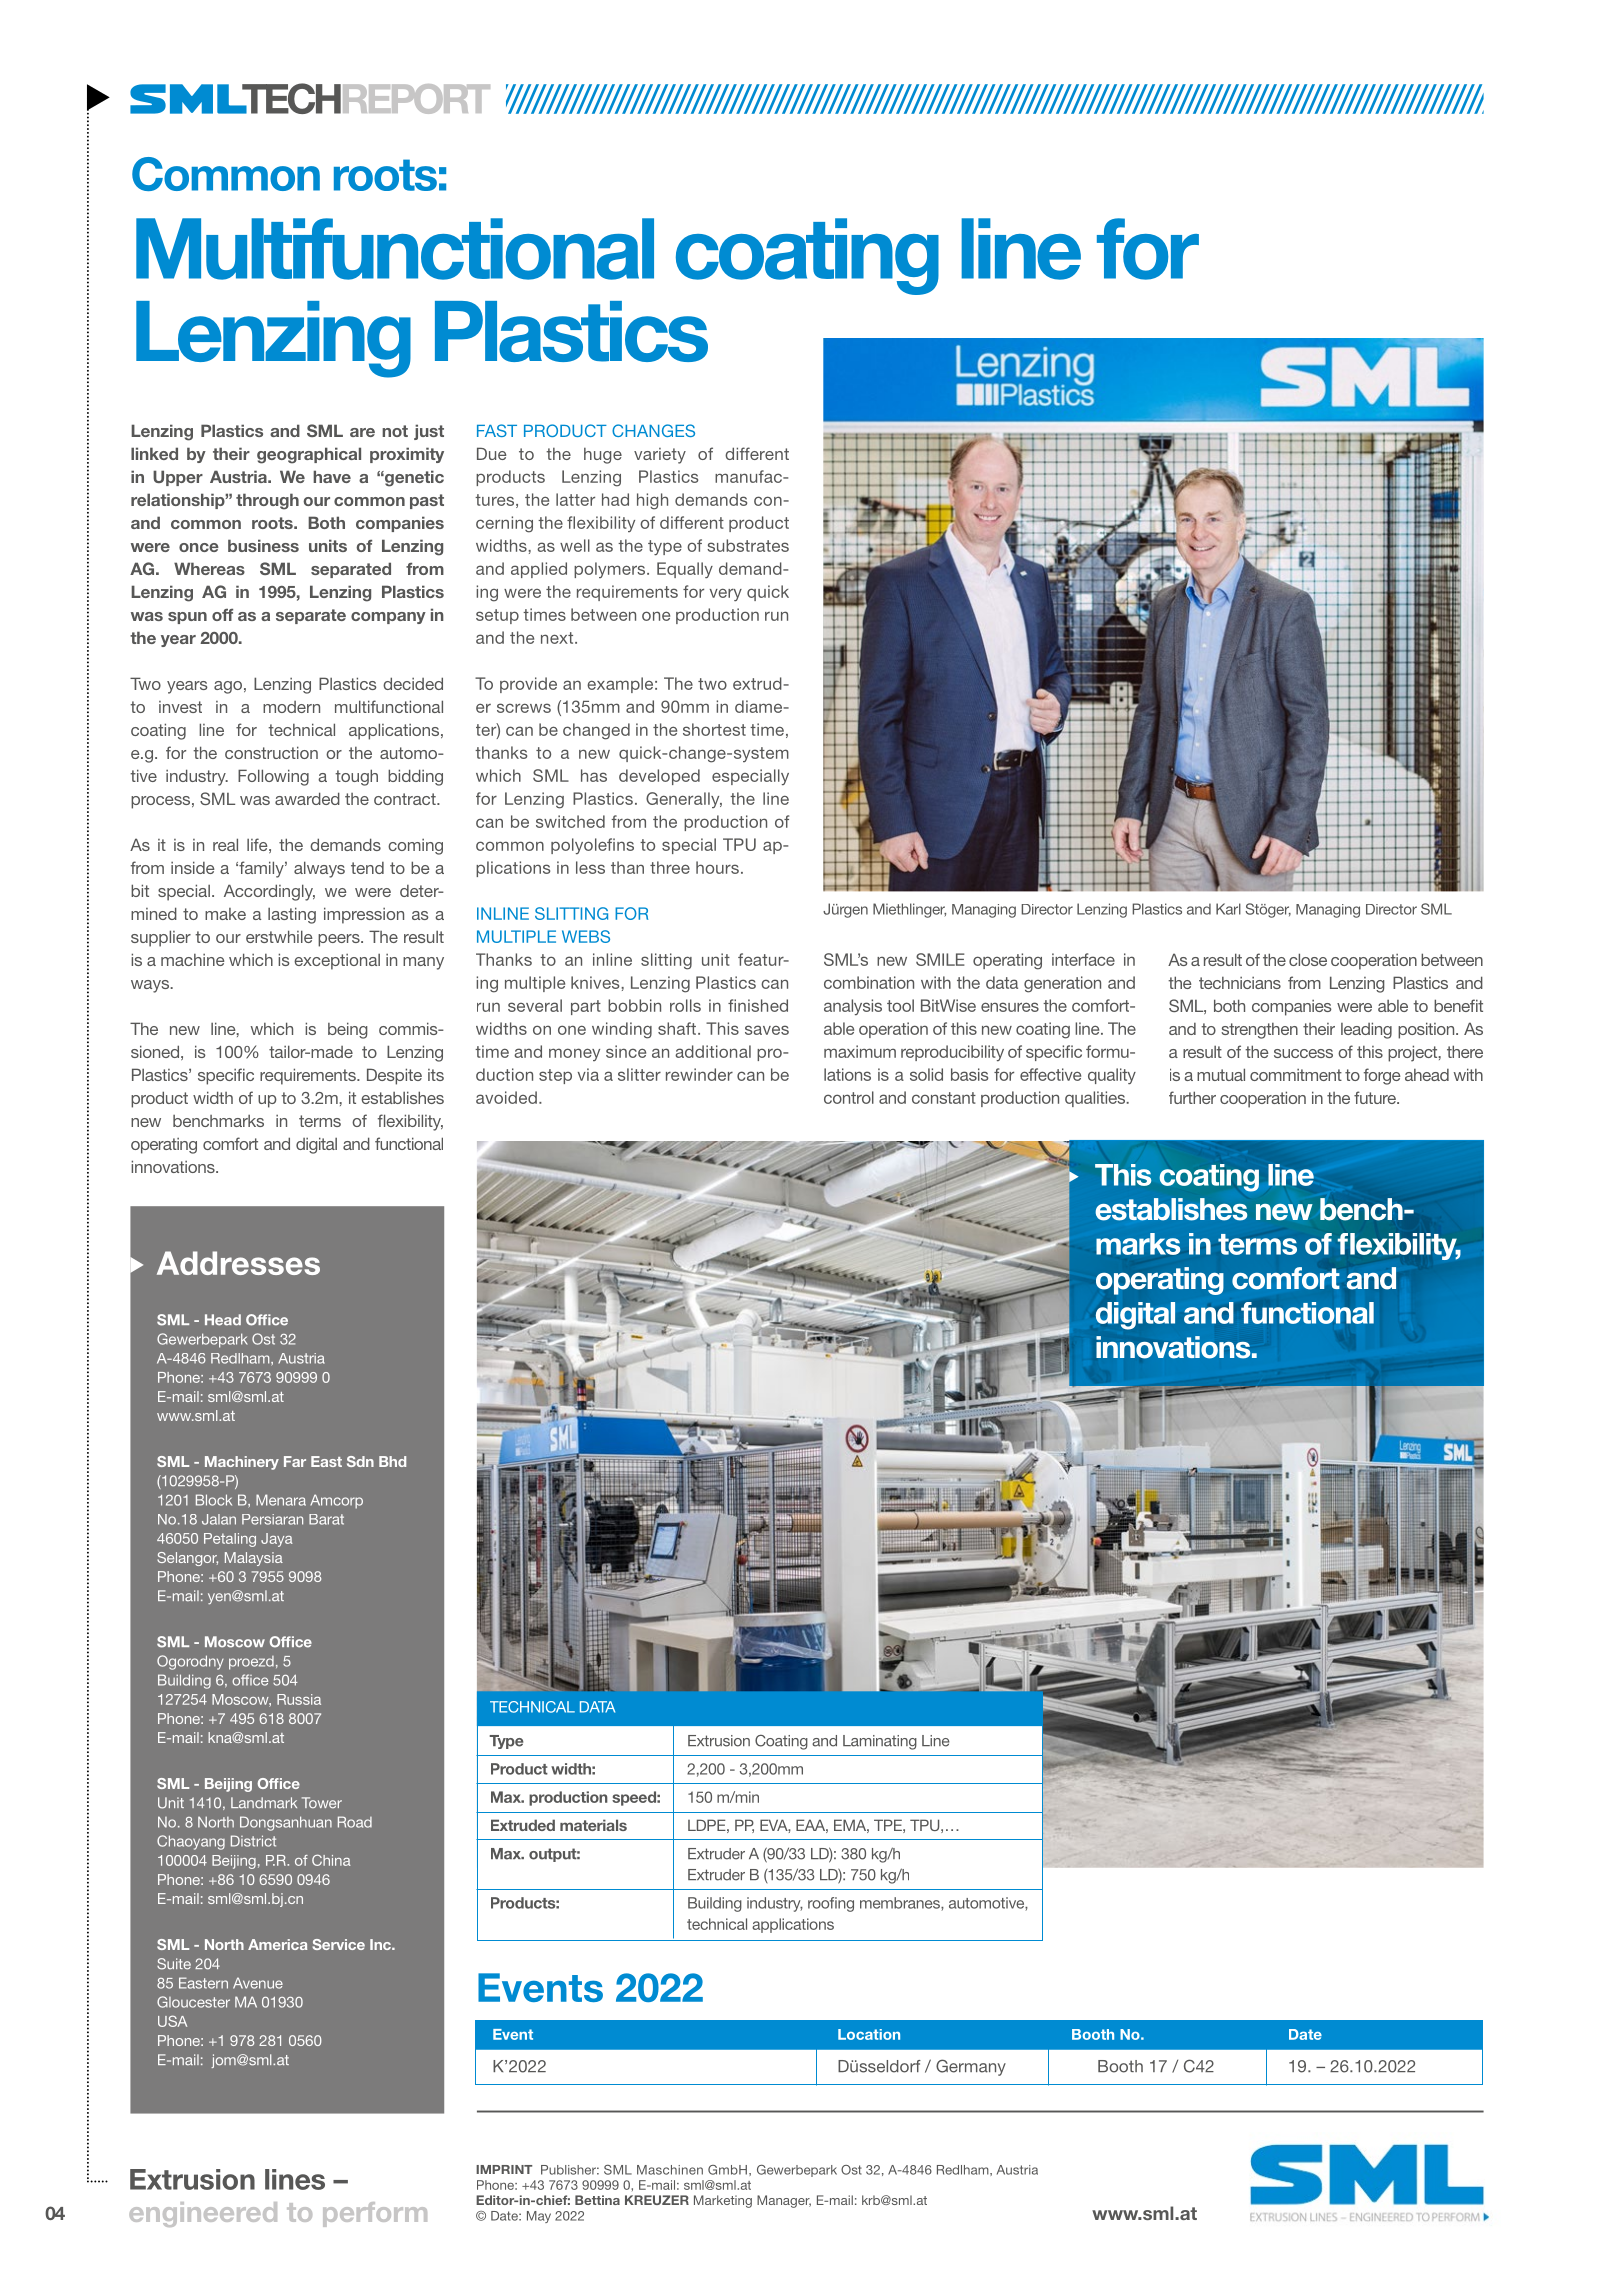 Image resolution: width=1614 pixels, height=2282 pixels. Describe the element at coordinates (901, 1904) in the screenshot. I see `membranes` at that location.
